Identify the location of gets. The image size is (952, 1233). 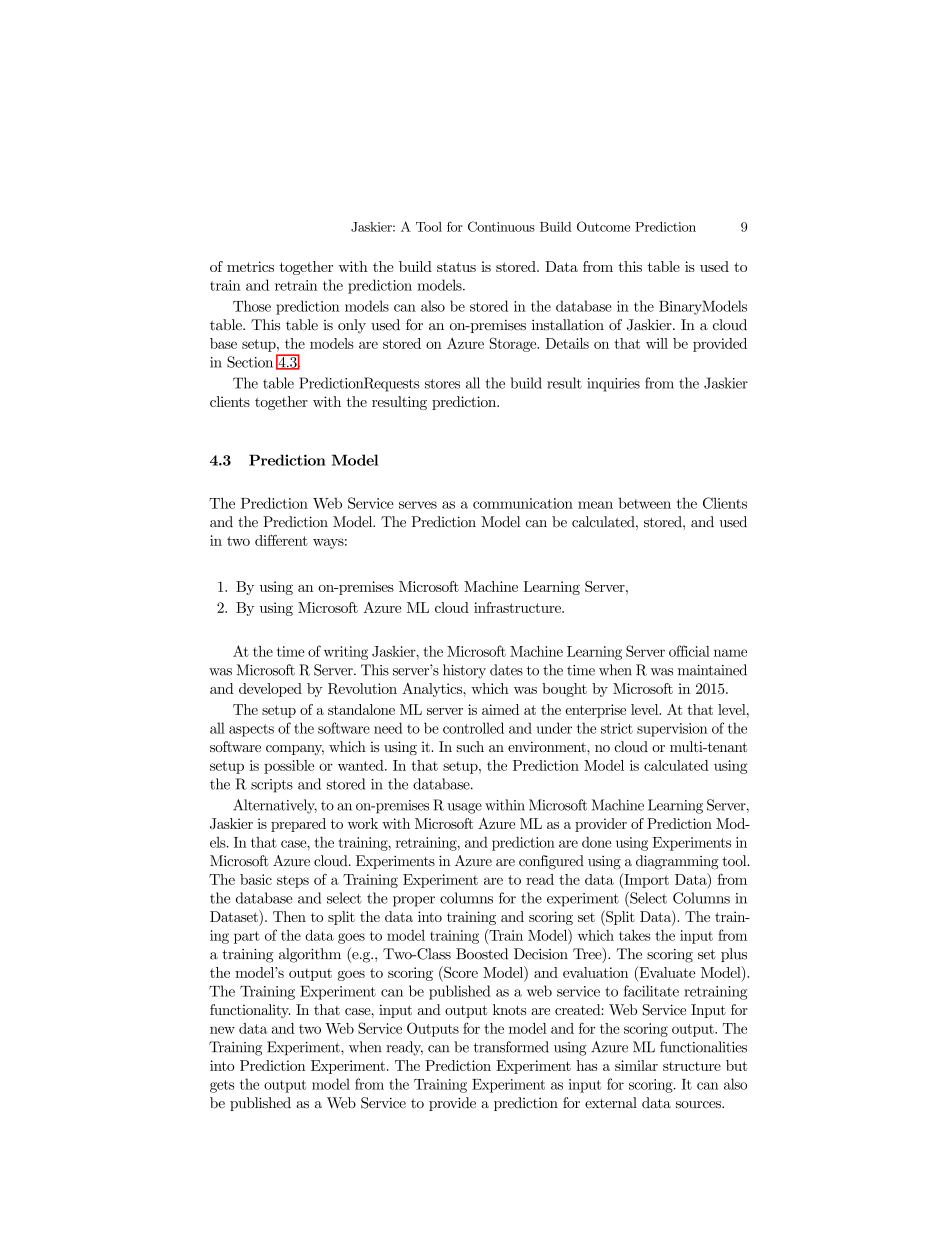
(222, 1086).
